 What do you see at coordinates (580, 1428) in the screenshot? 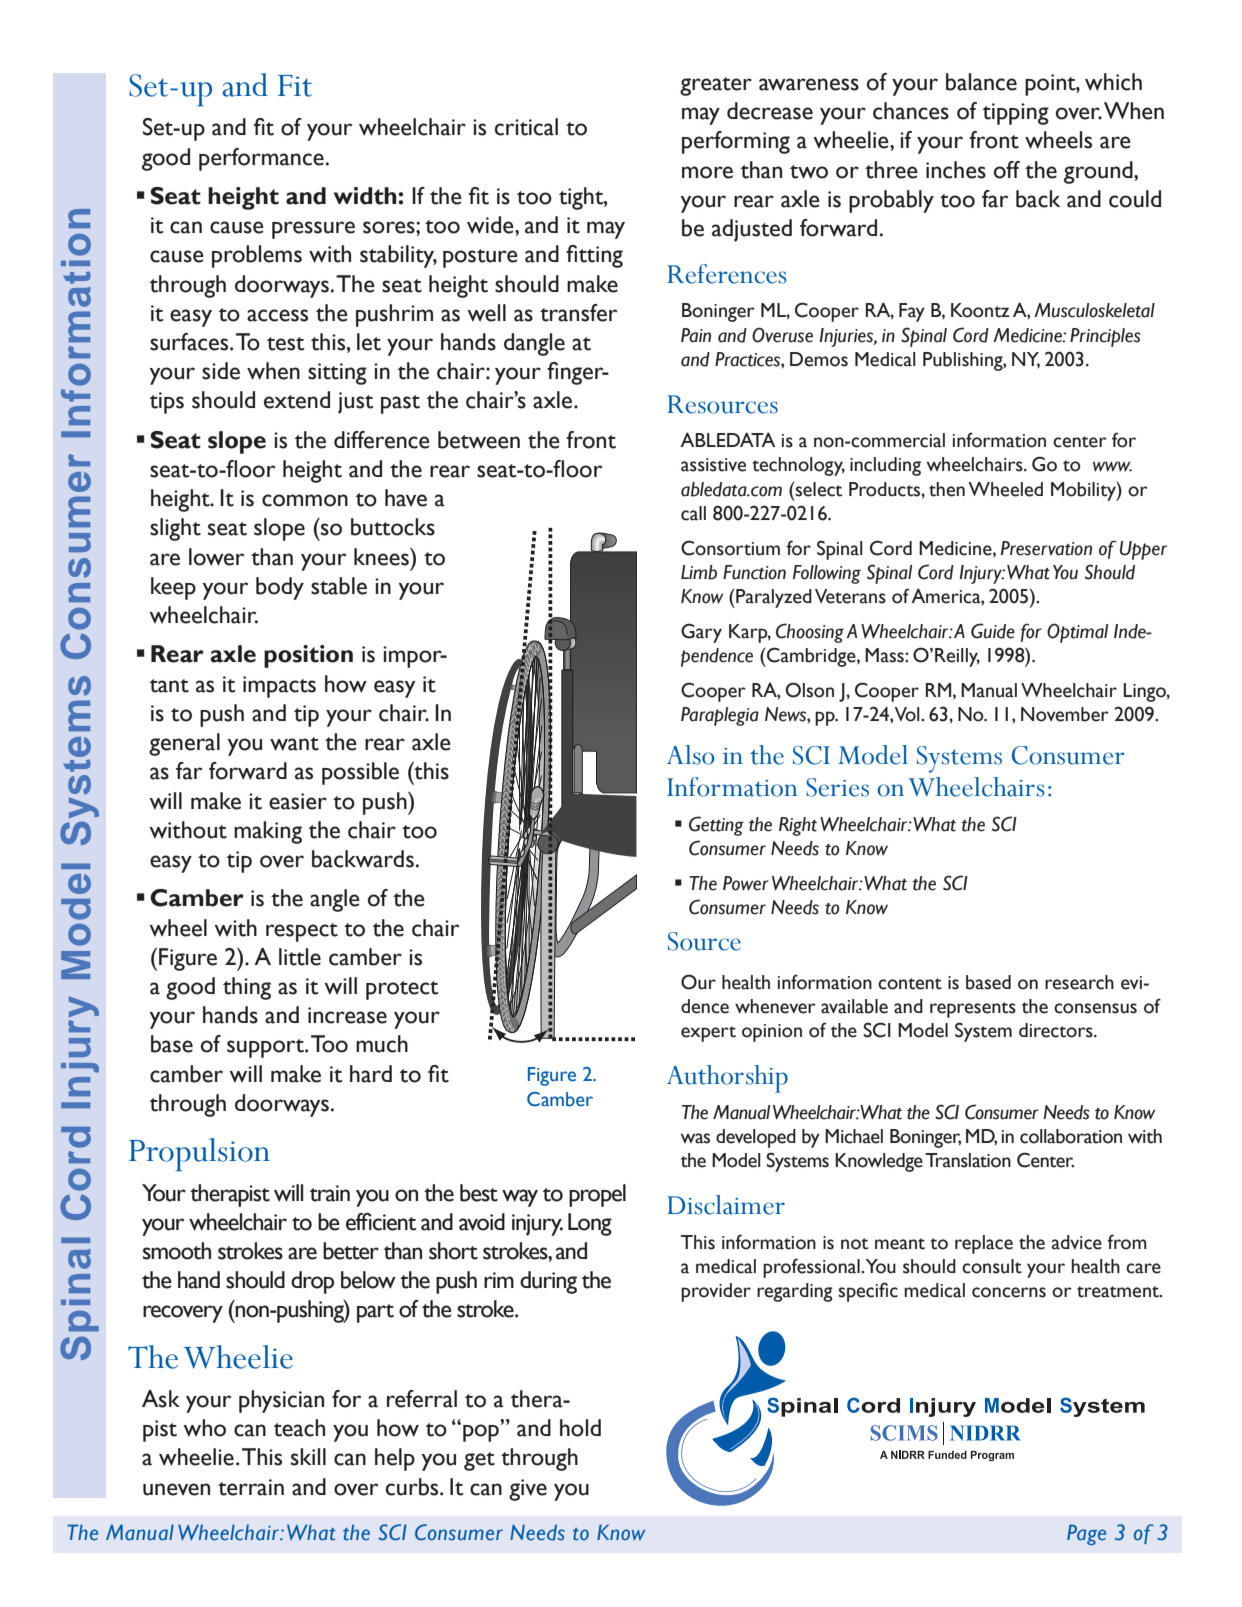
I see `hold` at bounding box center [580, 1428].
